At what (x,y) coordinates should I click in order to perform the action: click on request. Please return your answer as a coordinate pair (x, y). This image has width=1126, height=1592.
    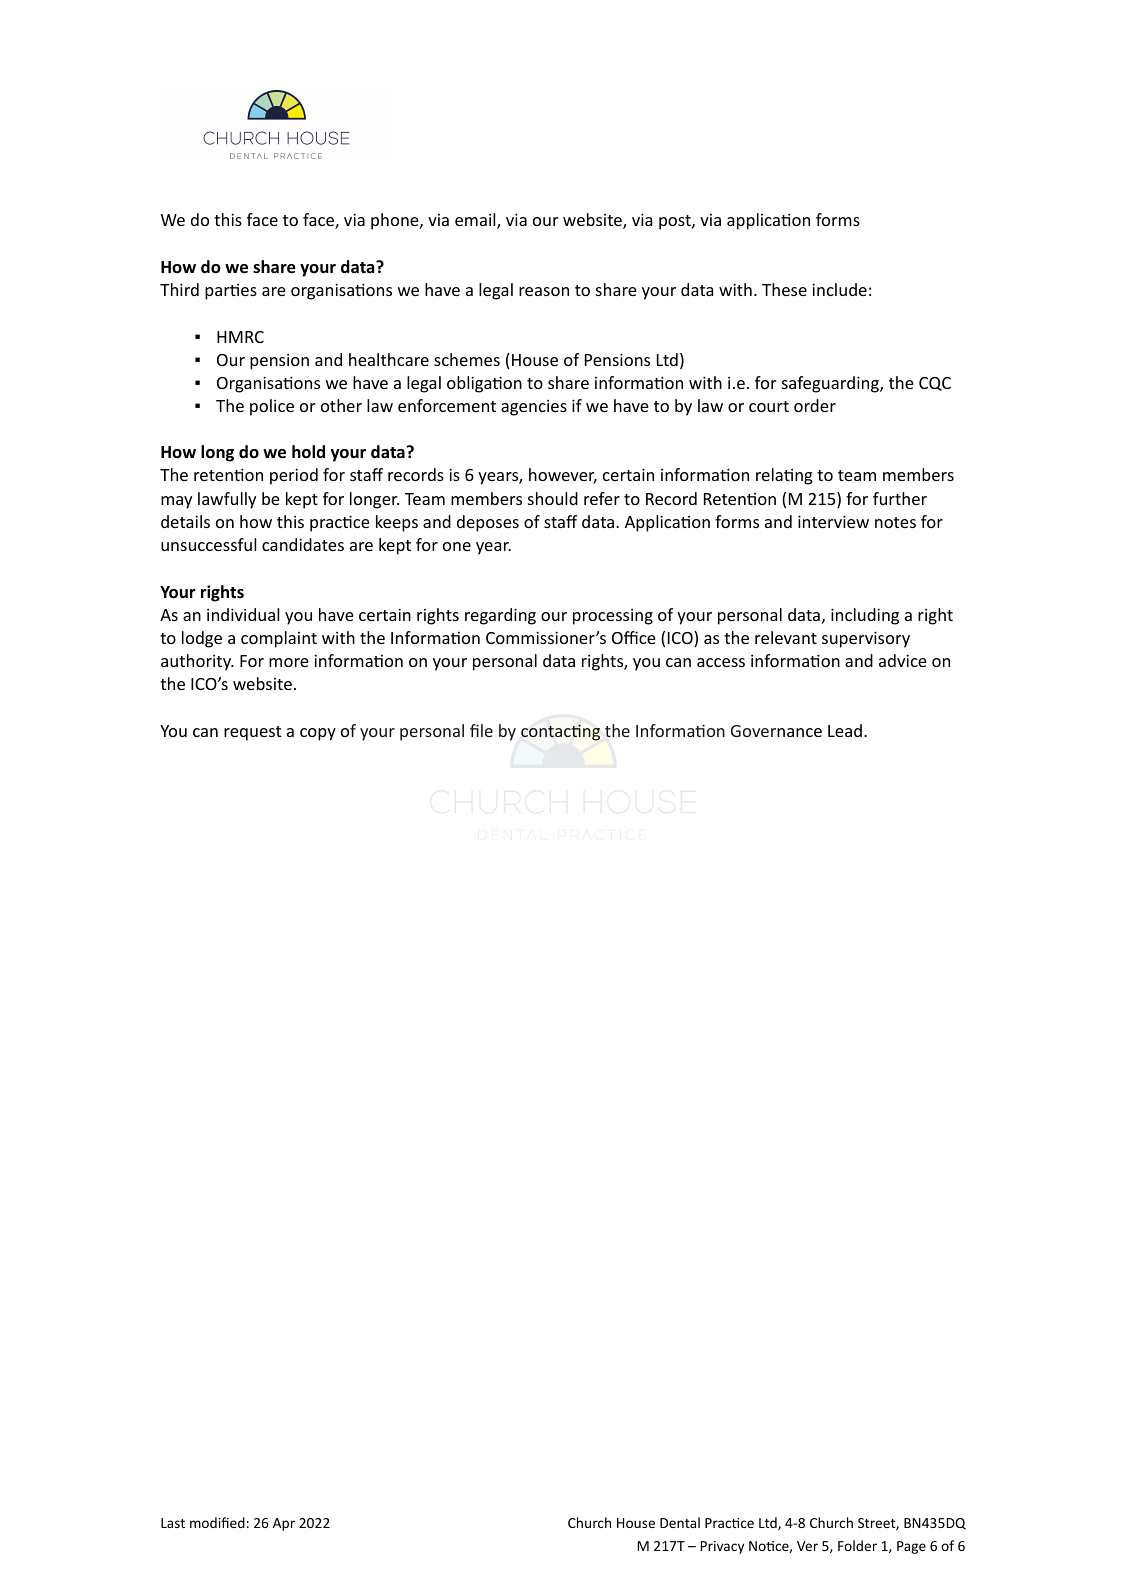
    Looking at the image, I should click on (252, 733).
